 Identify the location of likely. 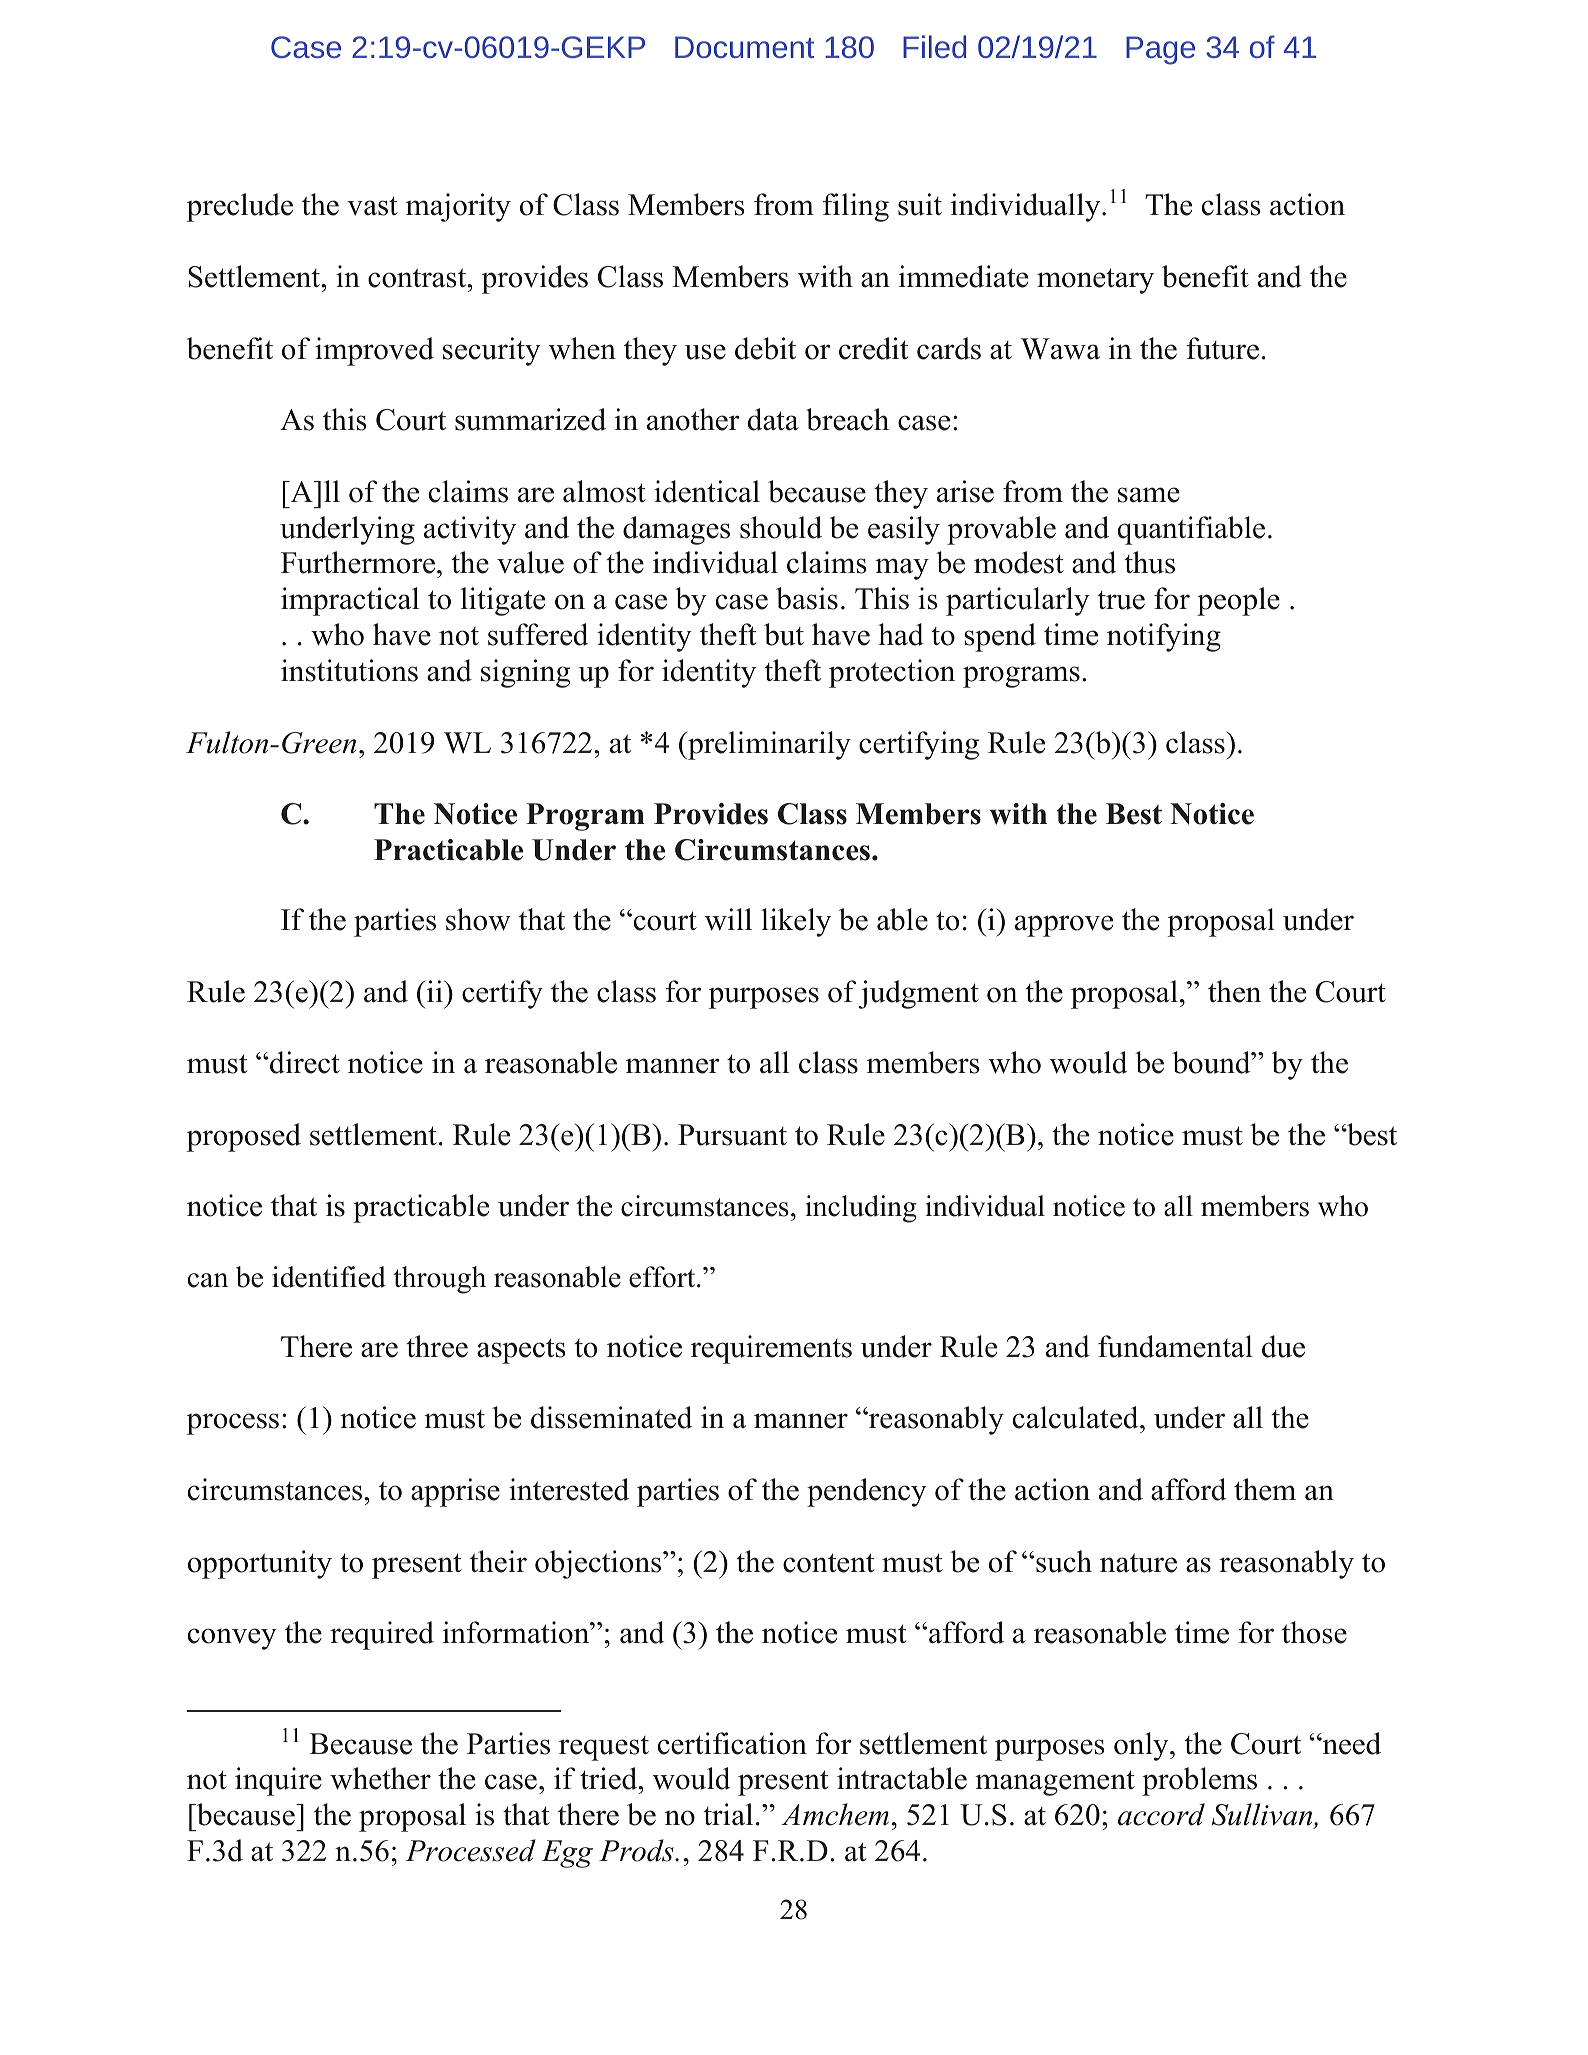
(796, 922).
